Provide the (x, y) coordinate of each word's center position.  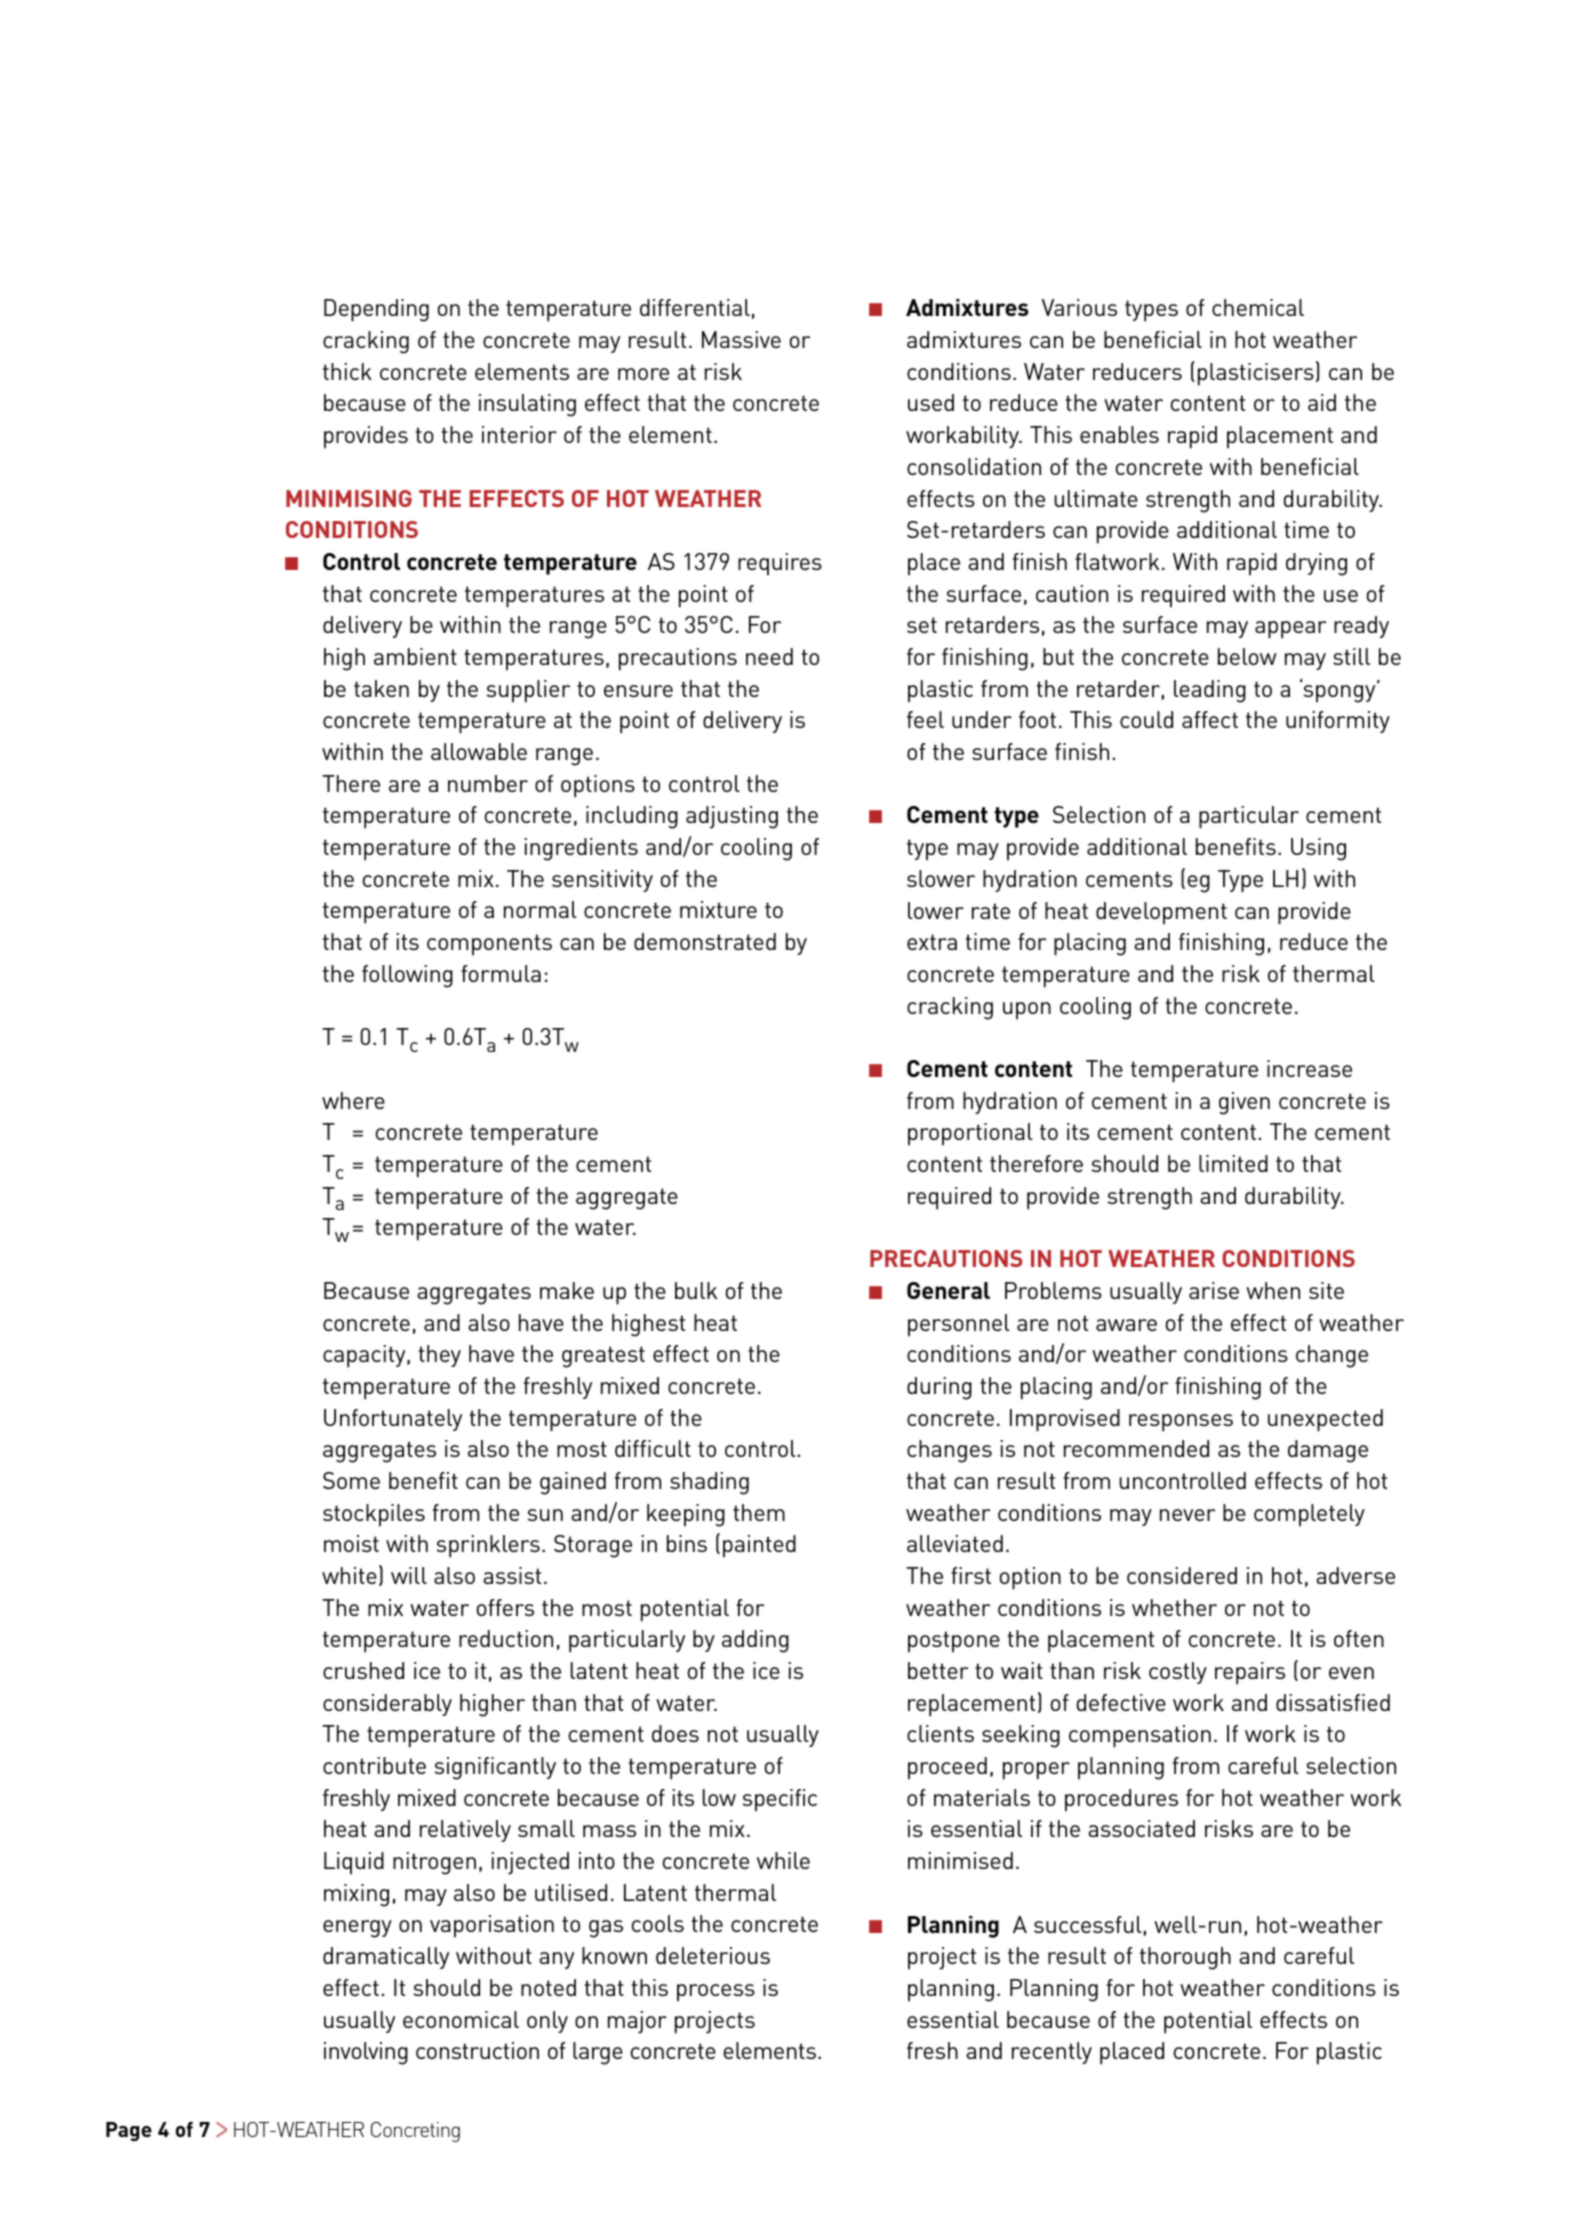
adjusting (732, 817)
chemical (1258, 307)
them (759, 1512)
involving (366, 2053)
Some (351, 1480)
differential (695, 307)
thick (347, 371)
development (1161, 913)
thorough (1185, 1958)
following (407, 976)
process (716, 1993)
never (1187, 1515)
